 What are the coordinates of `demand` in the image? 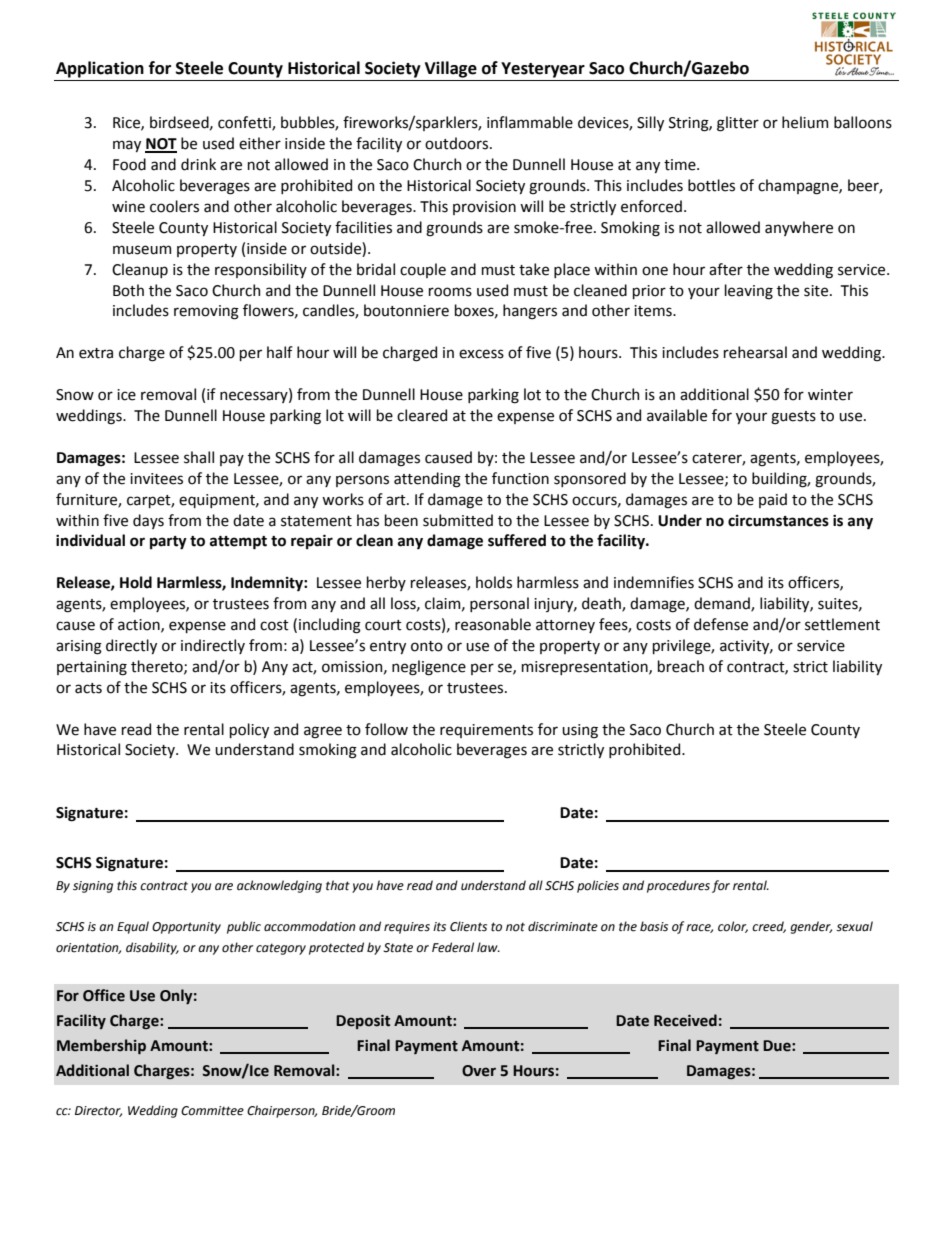 It's located at (723, 604).
